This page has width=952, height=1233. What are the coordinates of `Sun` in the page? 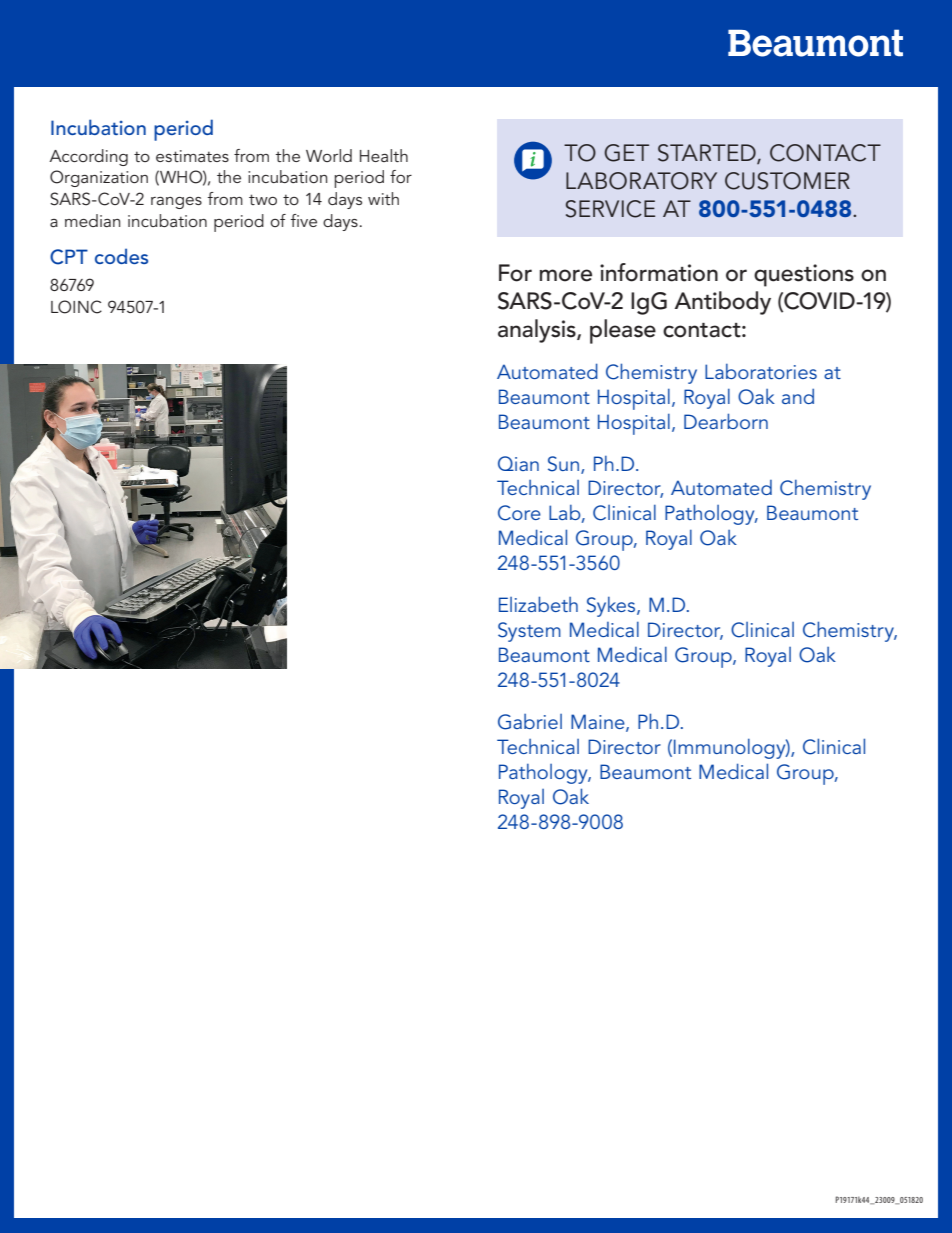 It's located at (563, 464).
